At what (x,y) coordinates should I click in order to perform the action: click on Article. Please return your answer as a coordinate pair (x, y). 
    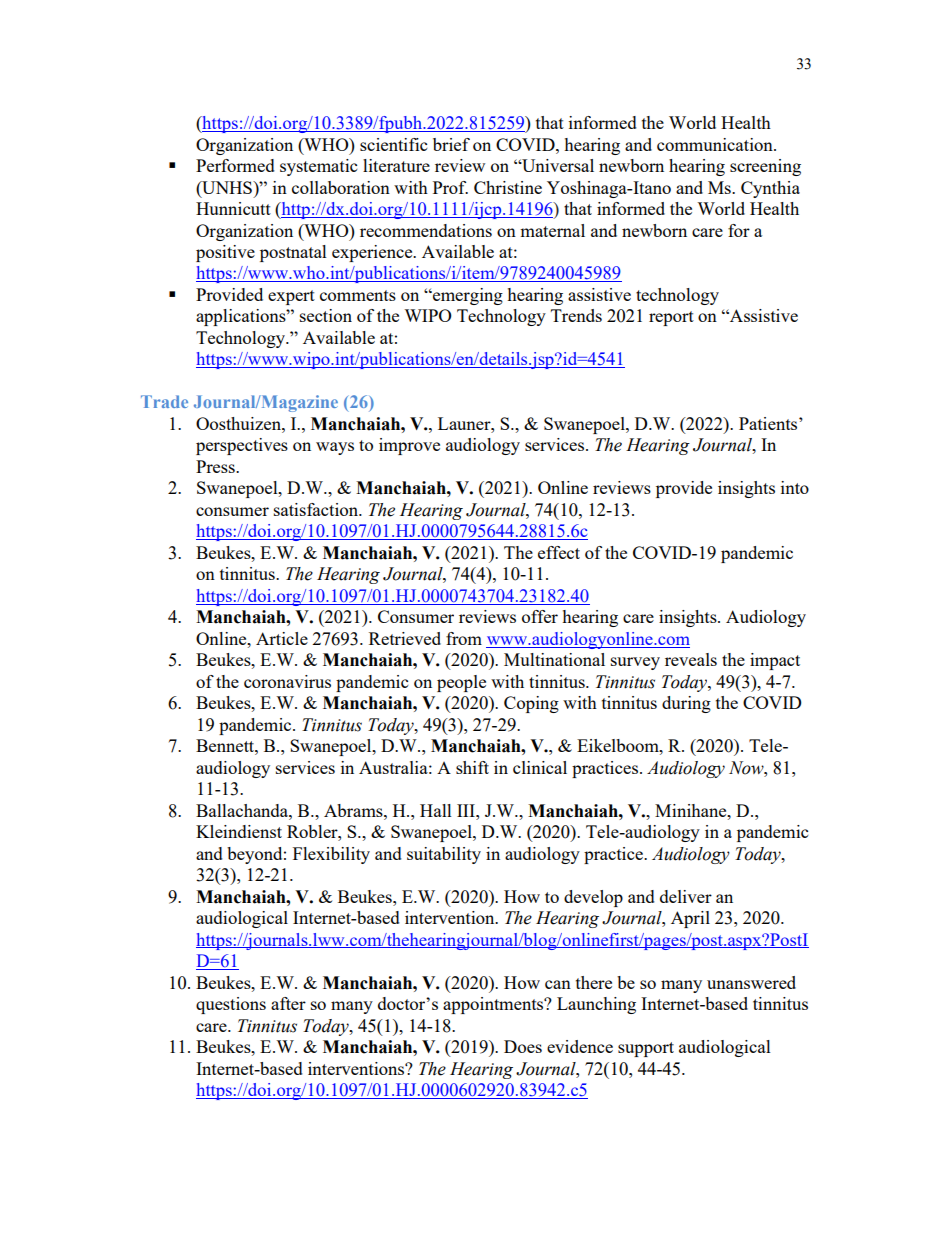
    Looking at the image, I should click on (282, 638).
